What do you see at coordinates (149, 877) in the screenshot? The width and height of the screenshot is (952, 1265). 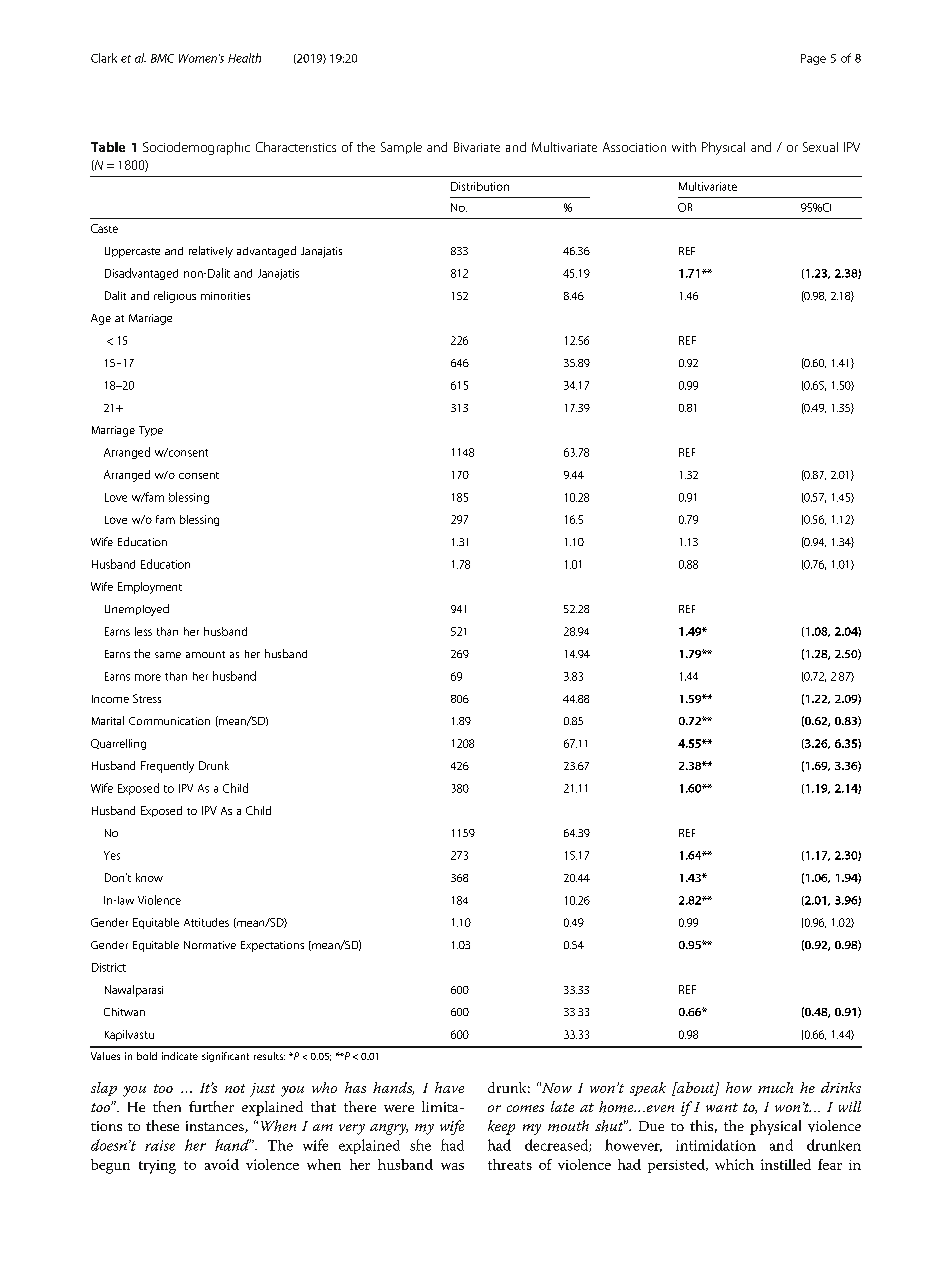 I see `know` at bounding box center [149, 877].
